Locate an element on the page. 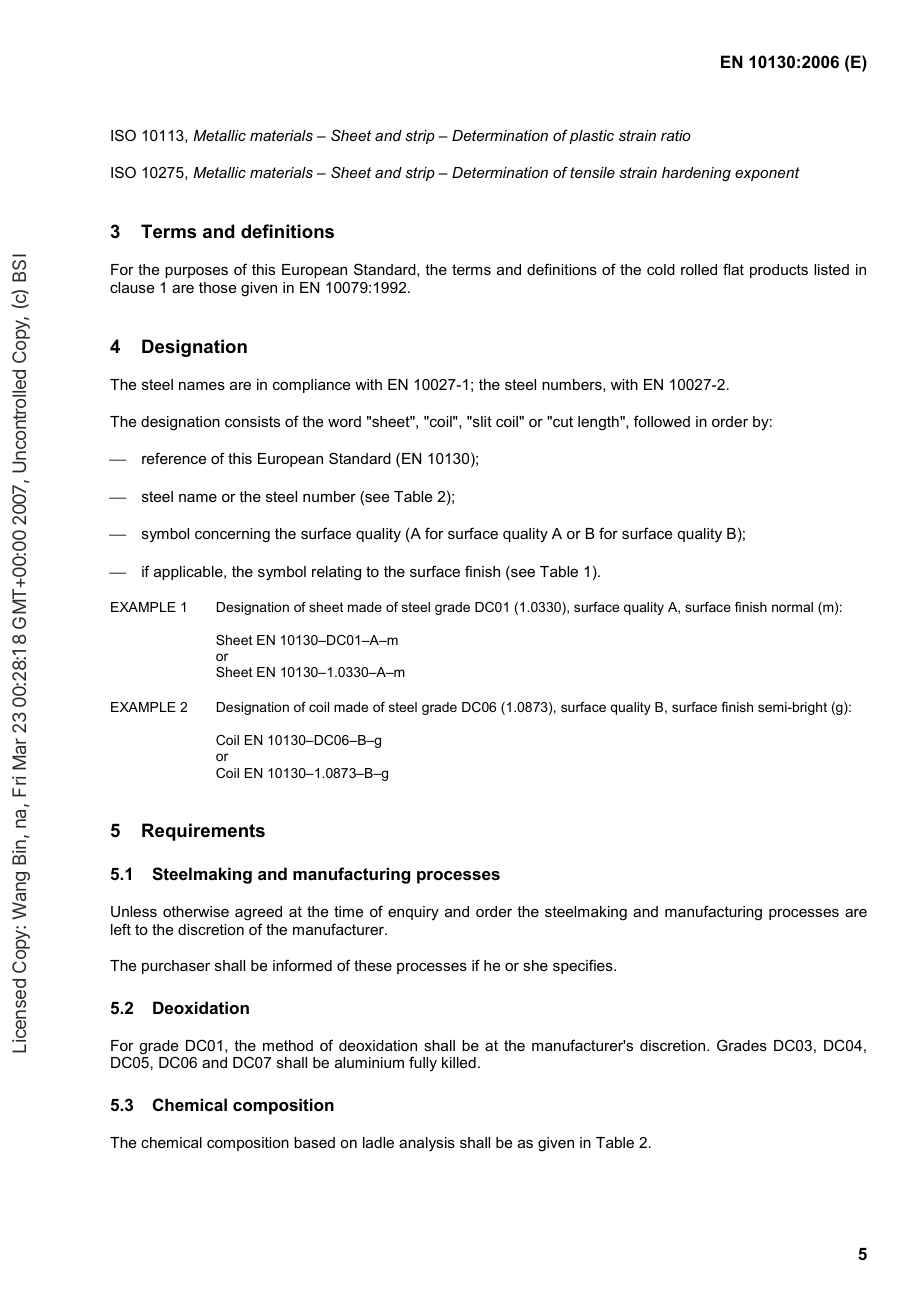 The height and width of the document is (1308, 924). concerning is located at coordinates (232, 535).
